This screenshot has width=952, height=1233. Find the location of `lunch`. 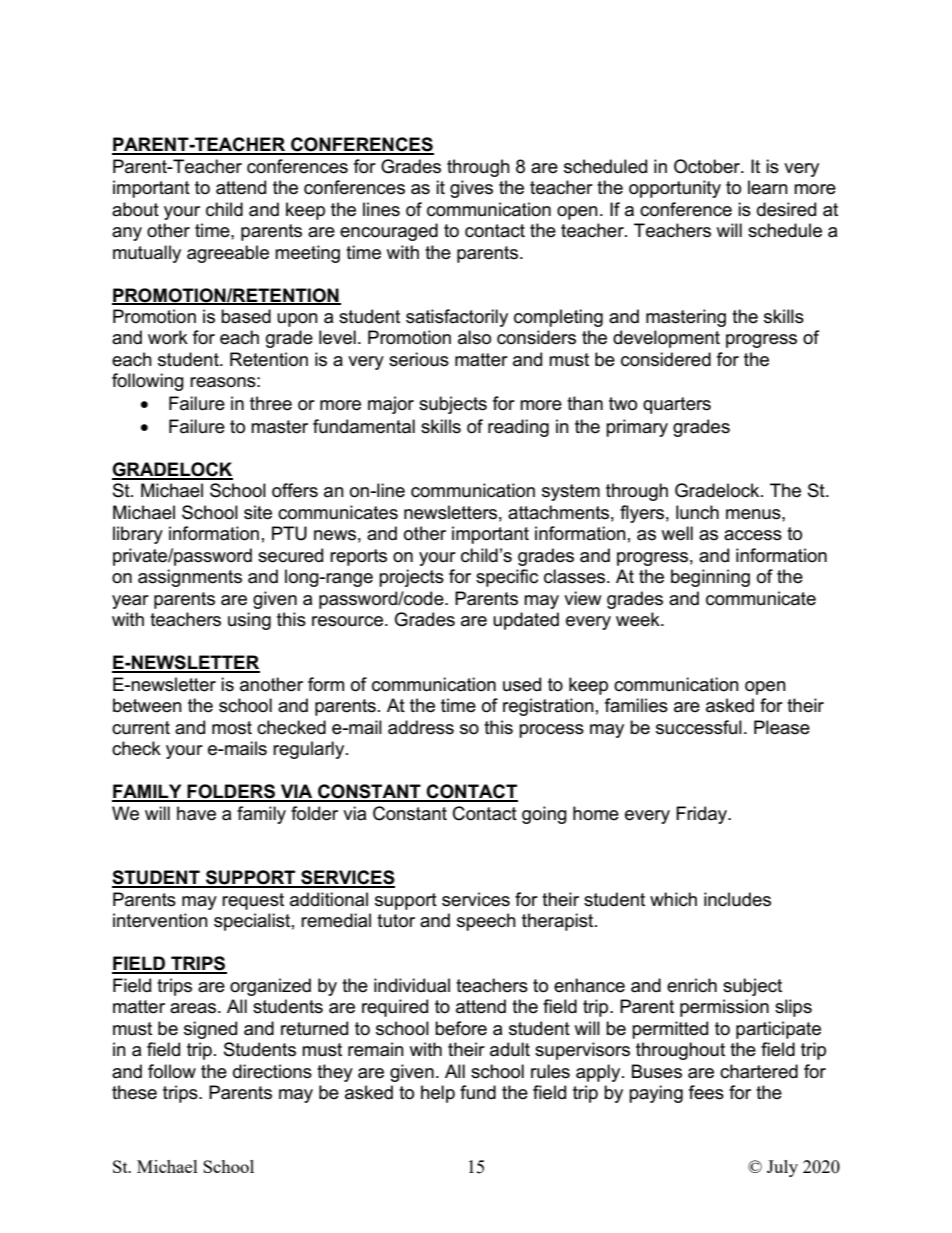

lunch is located at coordinates (697, 512).
